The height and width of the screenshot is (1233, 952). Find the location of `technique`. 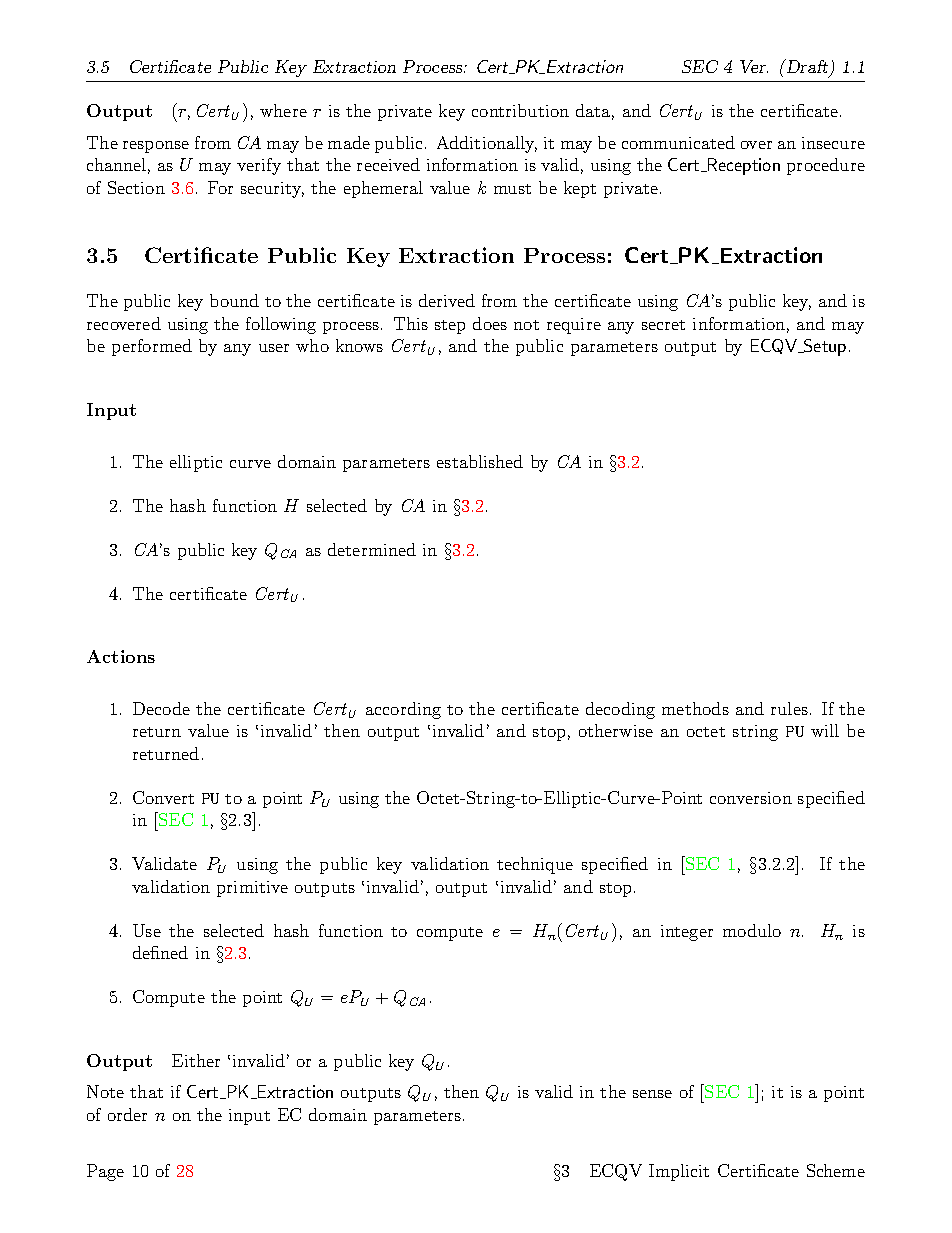

technique is located at coordinates (535, 865).
